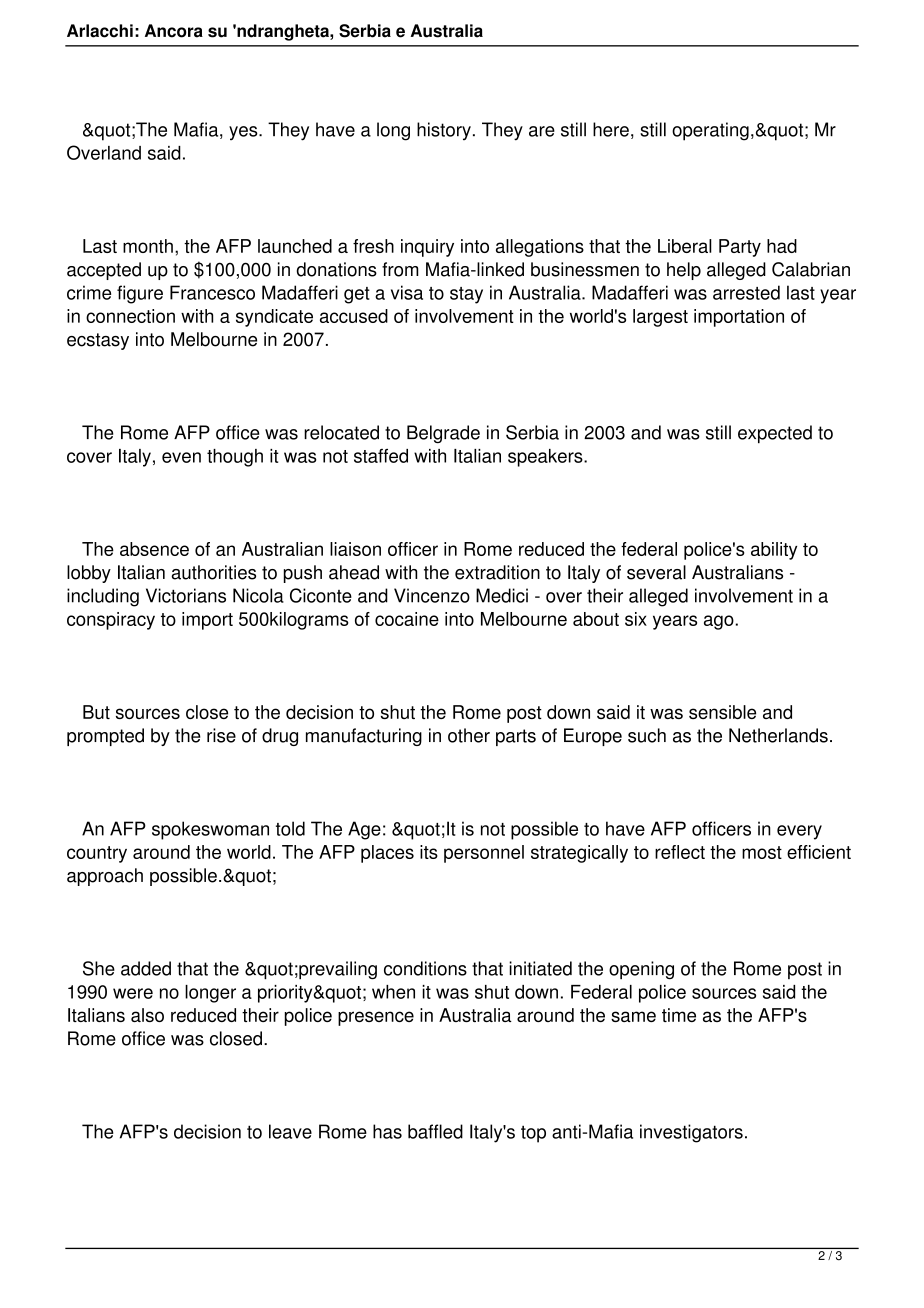 The image size is (924, 1308). What do you see at coordinates (443, 434) in the page?
I see `Belgrade` at bounding box center [443, 434].
